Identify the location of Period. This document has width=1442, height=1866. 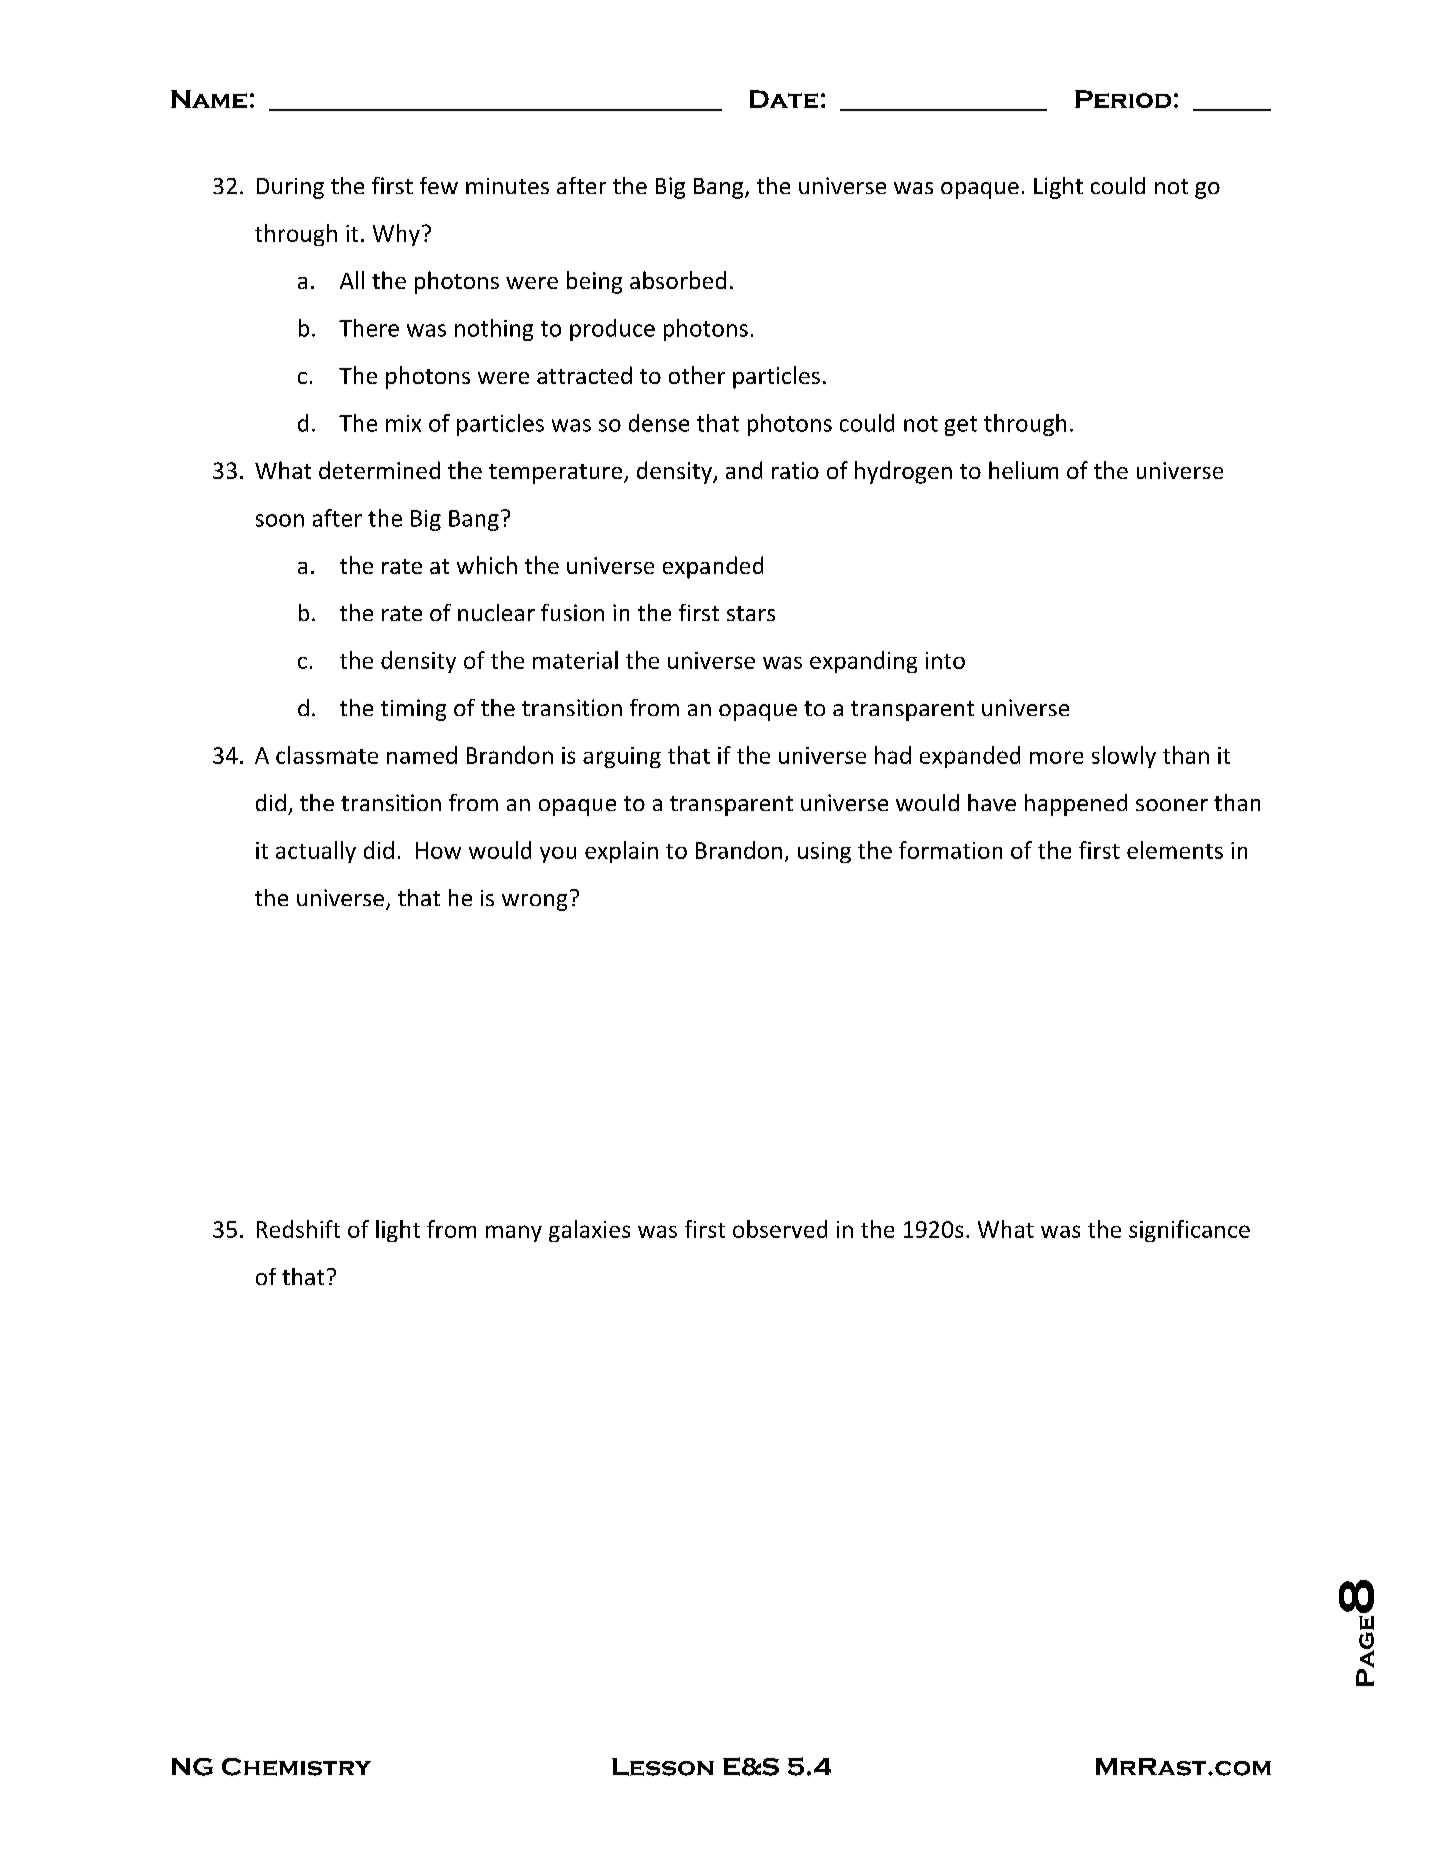
(1123, 99).
